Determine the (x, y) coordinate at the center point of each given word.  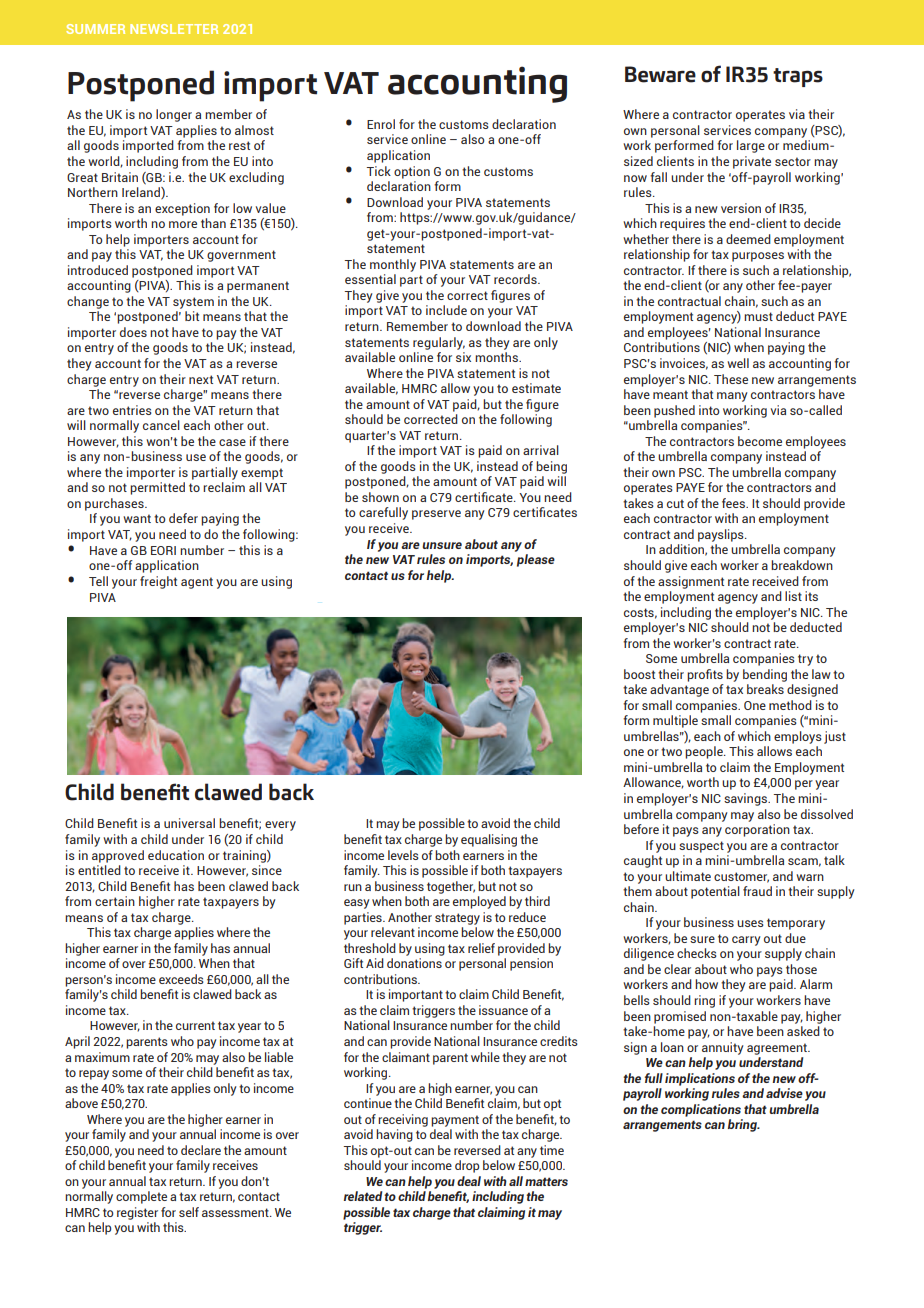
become (760, 441)
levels (403, 855)
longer (174, 115)
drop (467, 1166)
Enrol (381, 124)
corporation (757, 830)
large (751, 146)
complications (701, 1110)
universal (189, 823)
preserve (436, 515)
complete (141, 1197)
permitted (157, 488)
